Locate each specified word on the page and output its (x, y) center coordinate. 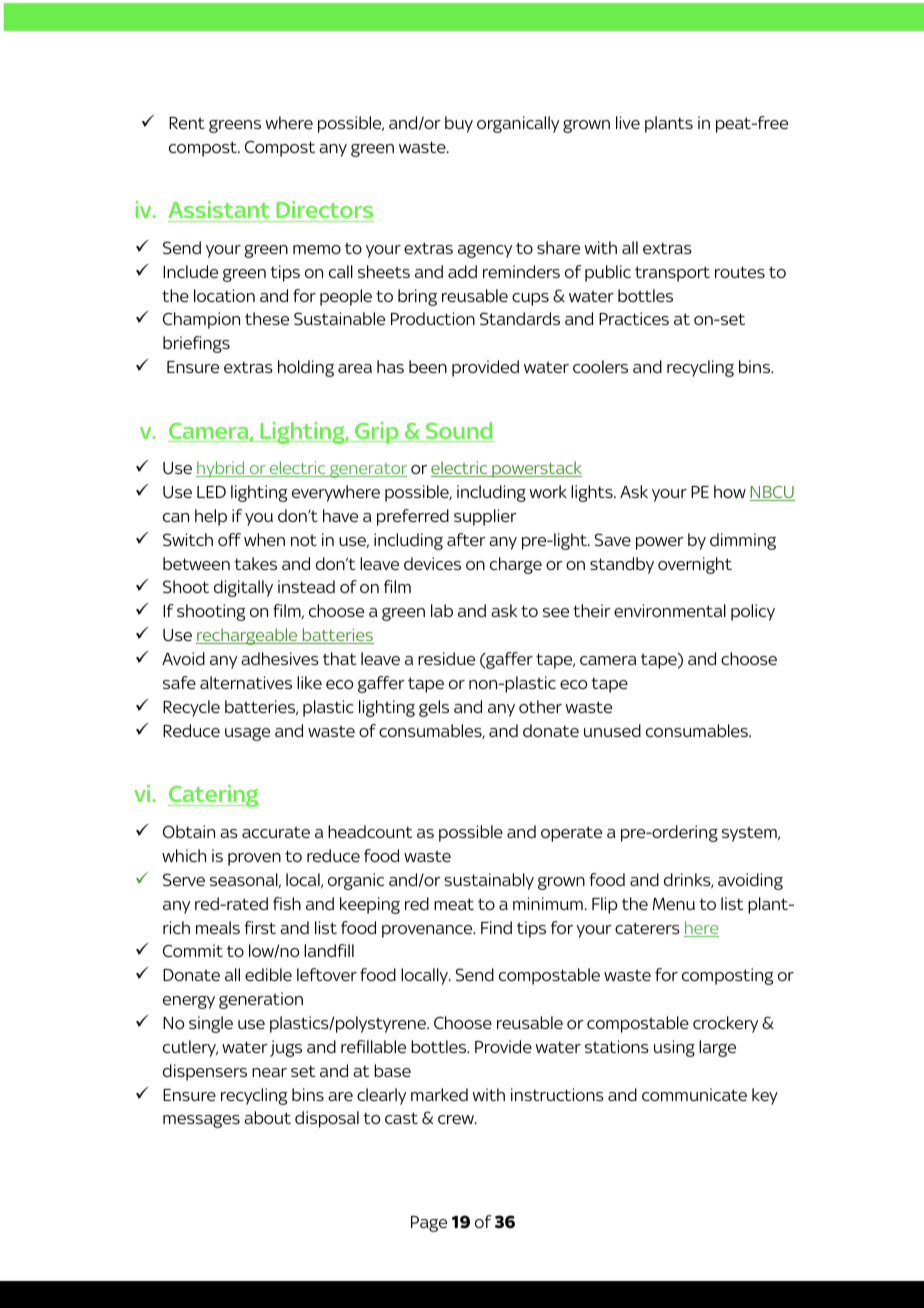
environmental (670, 610)
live (628, 122)
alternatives (246, 682)
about (267, 1117)
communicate (694, 1094)
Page (429, 1224)
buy (459, 124)
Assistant (220, 211)
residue (446, 658)
